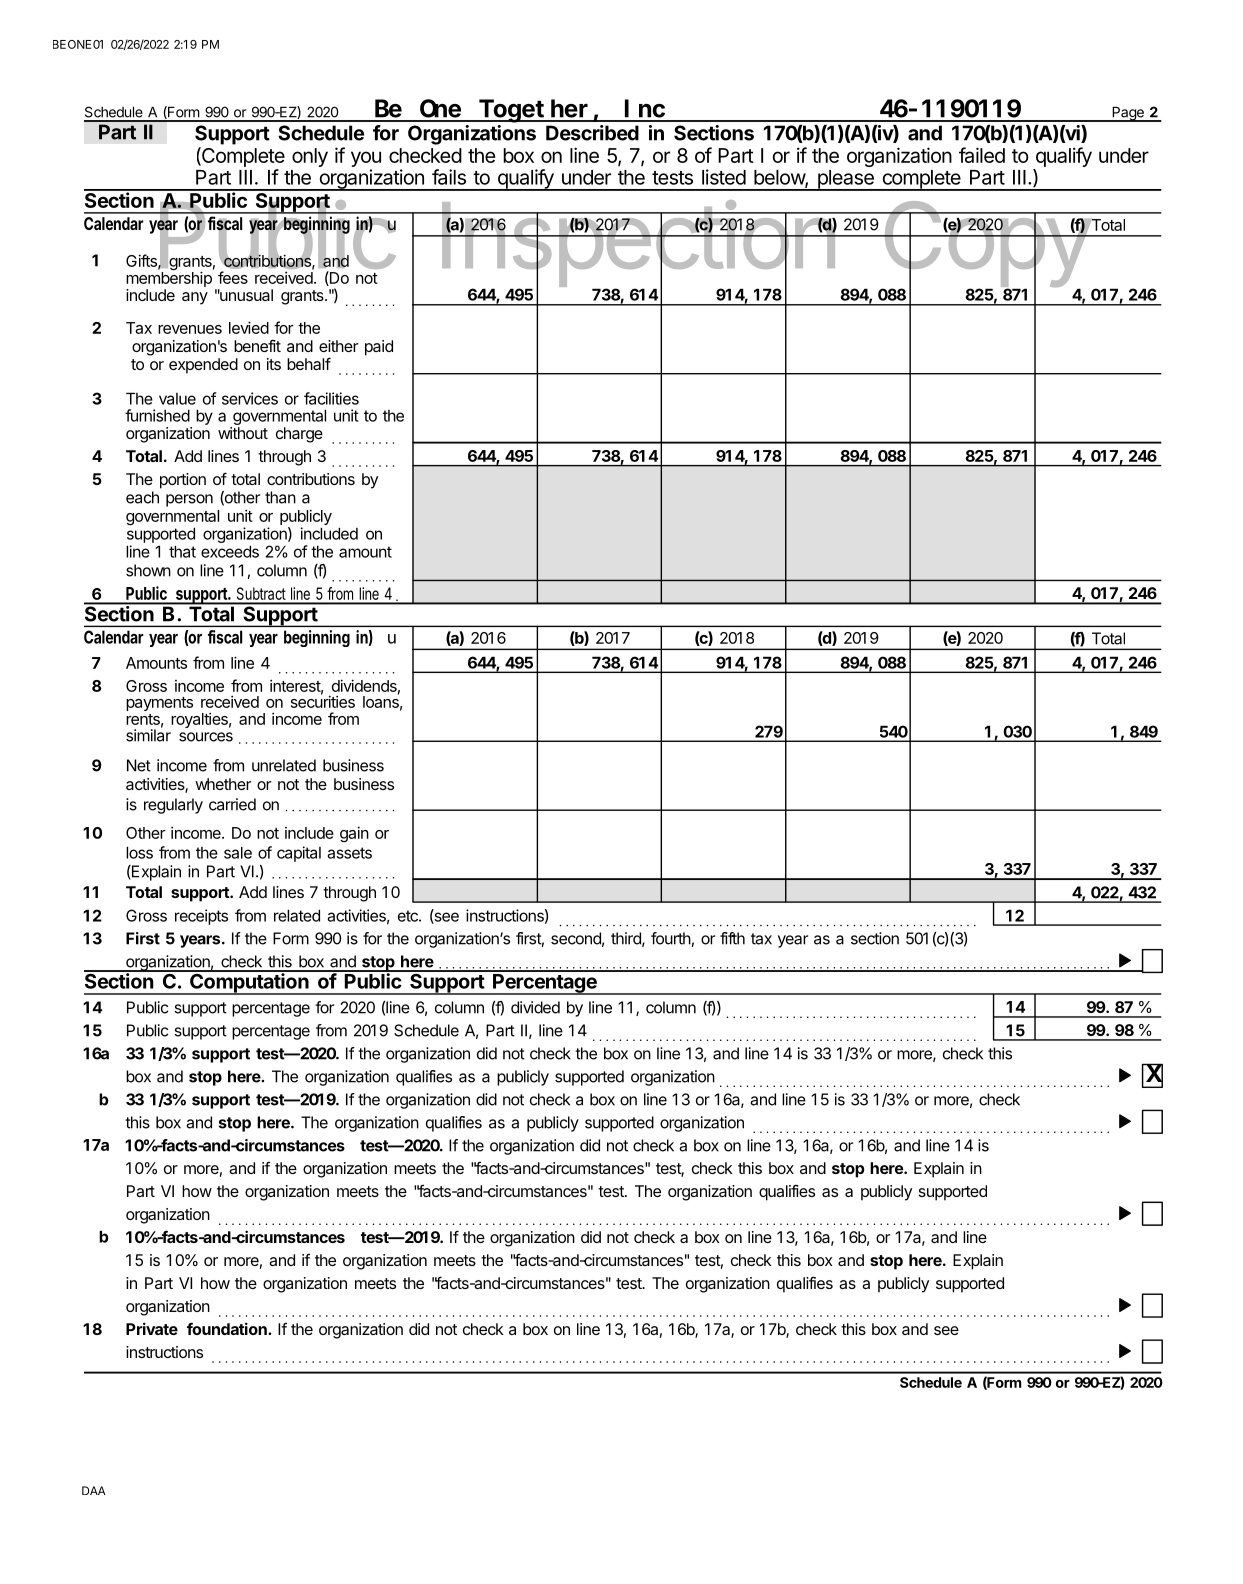 This page has width=1243, height=1584. Describe the element at coordinates (94, 1490) in the page. I see `DAA` at that location.
